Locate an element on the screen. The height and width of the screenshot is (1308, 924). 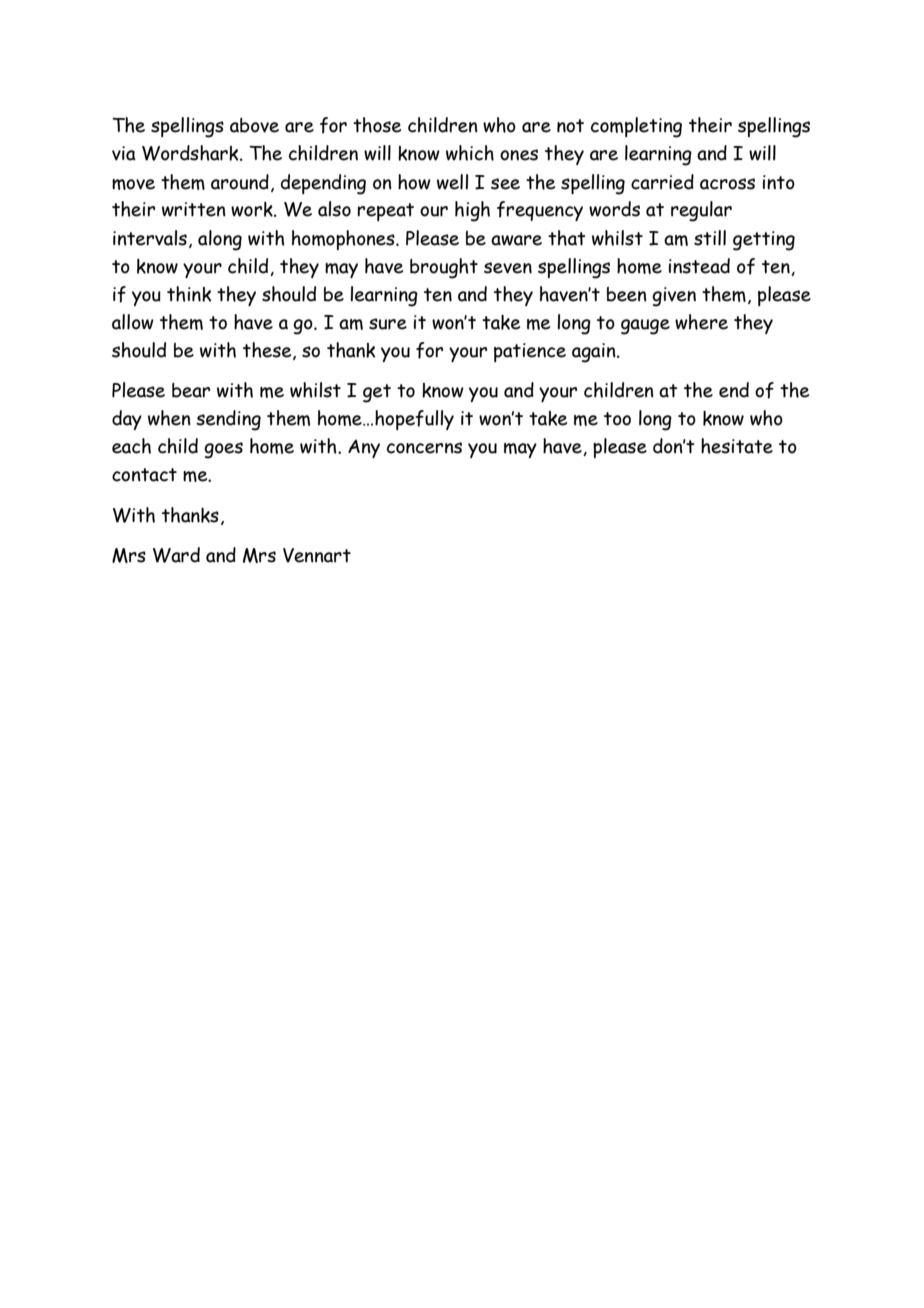
concerns is located at coordinates (424, 448).
